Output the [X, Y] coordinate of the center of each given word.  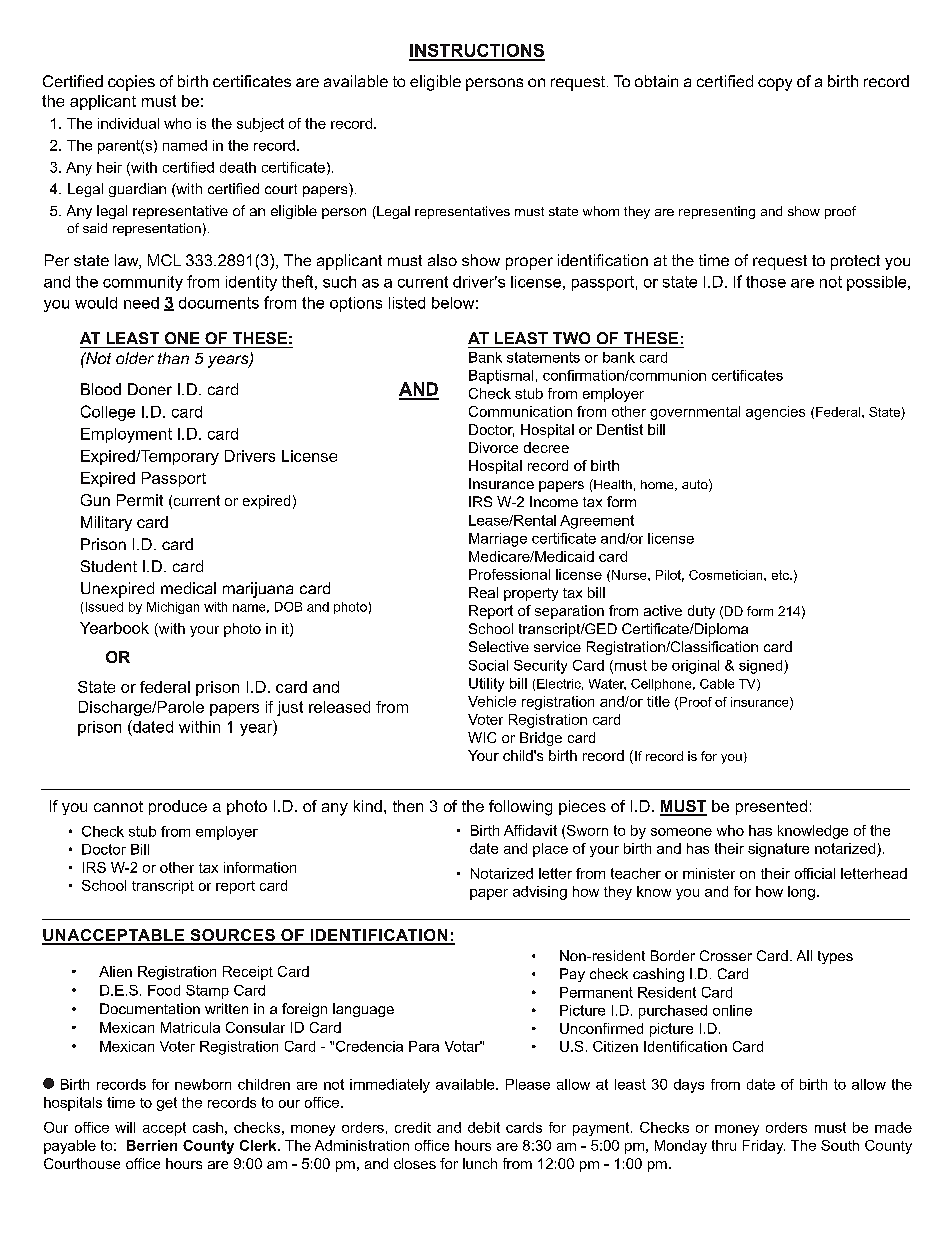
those [766, 282]
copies [131, 83]
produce [178, 807]
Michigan [173, 608]
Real [483, 592]
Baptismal [501, 377]
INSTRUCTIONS [477, 52]
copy [775, 84]
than [173, 358]
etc [781, 575]
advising [540, 893]
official [815, 873]
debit [484, 1127]
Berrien [152, 1145]
